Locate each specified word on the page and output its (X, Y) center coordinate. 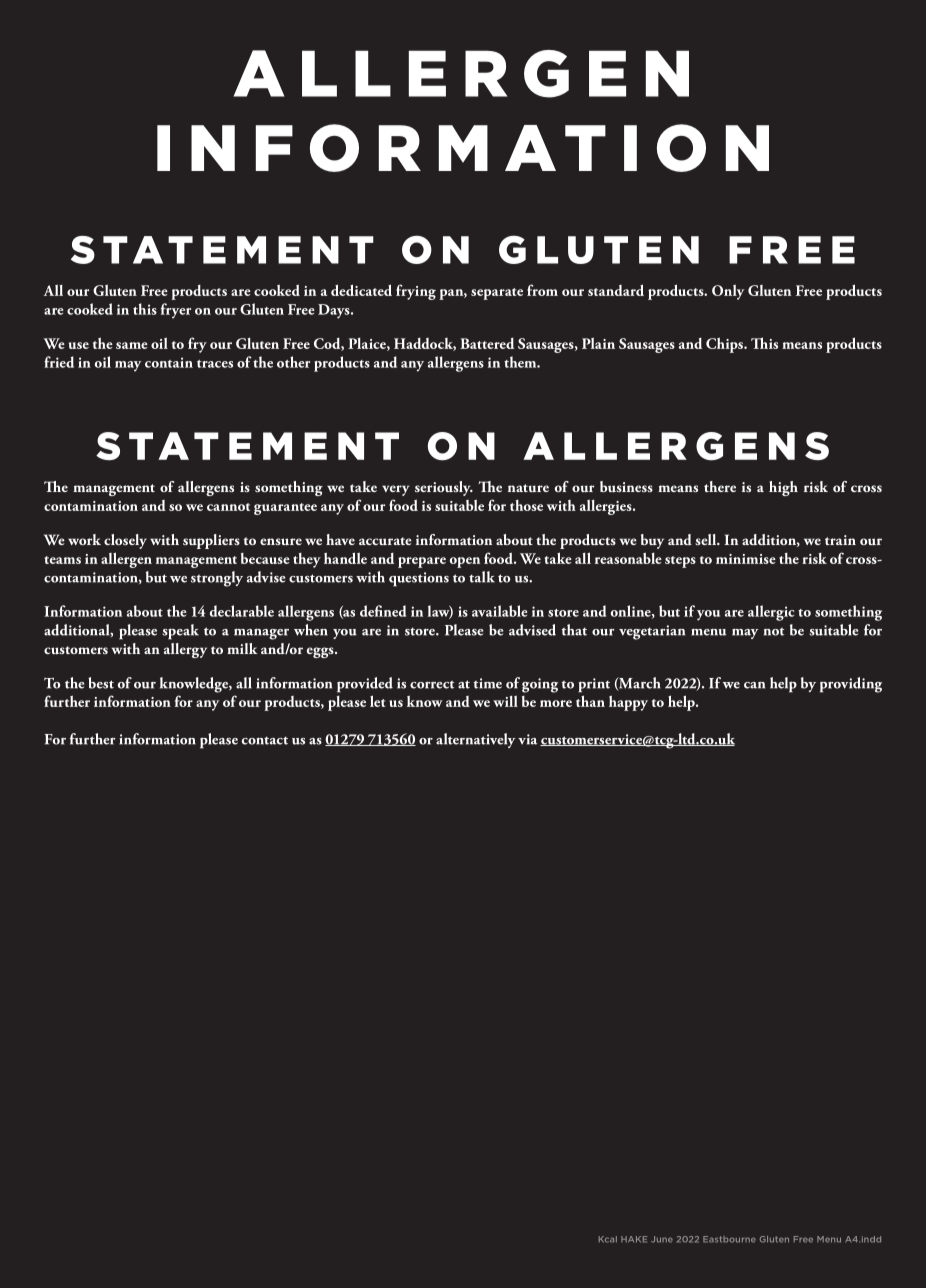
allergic (771, 613)
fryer (176, 311)
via (528, 739)
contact (265, 740)
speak (180, 632)
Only (728, 292)
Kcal (608, 1239)
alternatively (476, 740)
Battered (487, 343)
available (499, 611)
